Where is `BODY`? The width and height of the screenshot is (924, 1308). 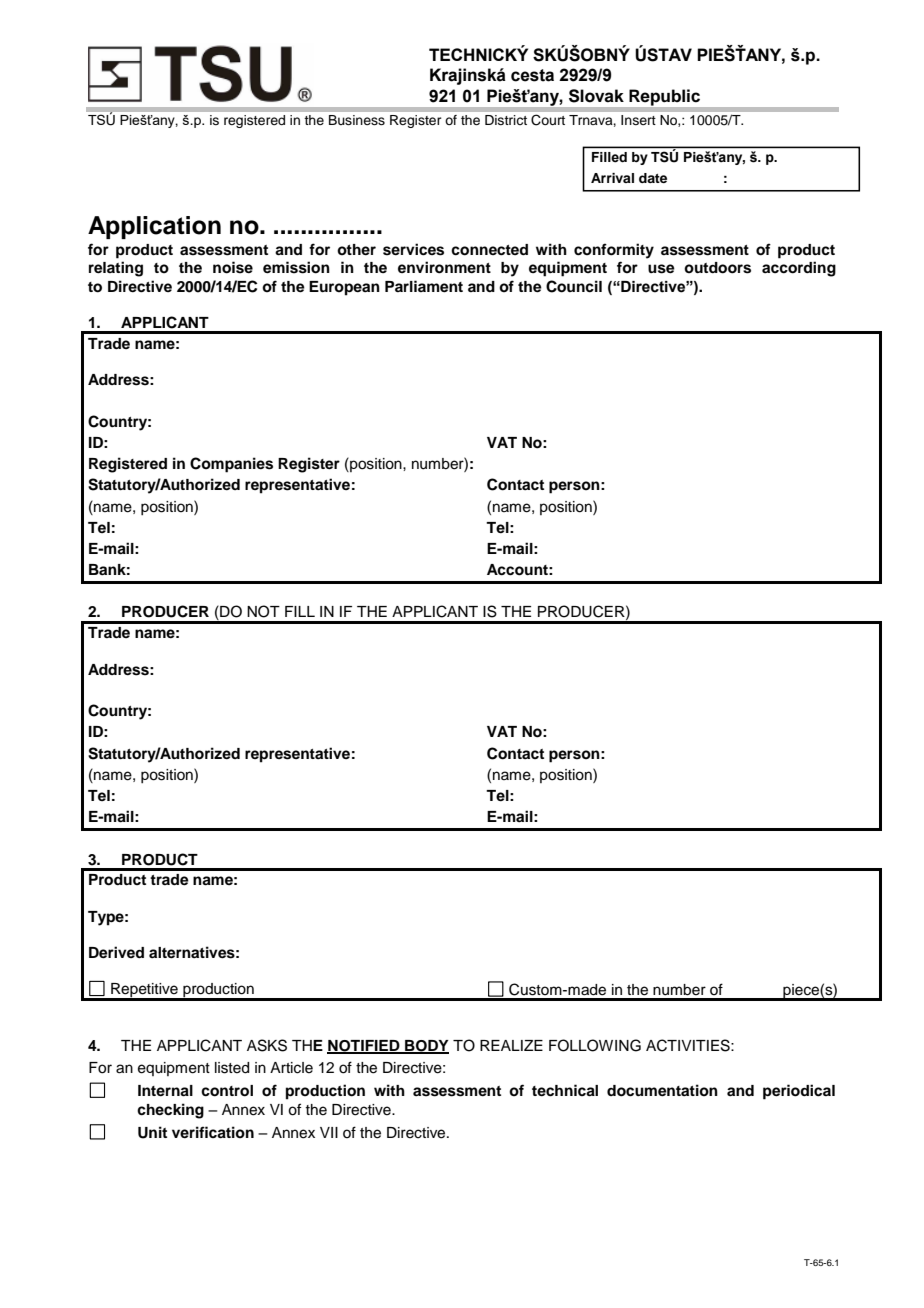 BODY is located at coordinates (426, 1047).
